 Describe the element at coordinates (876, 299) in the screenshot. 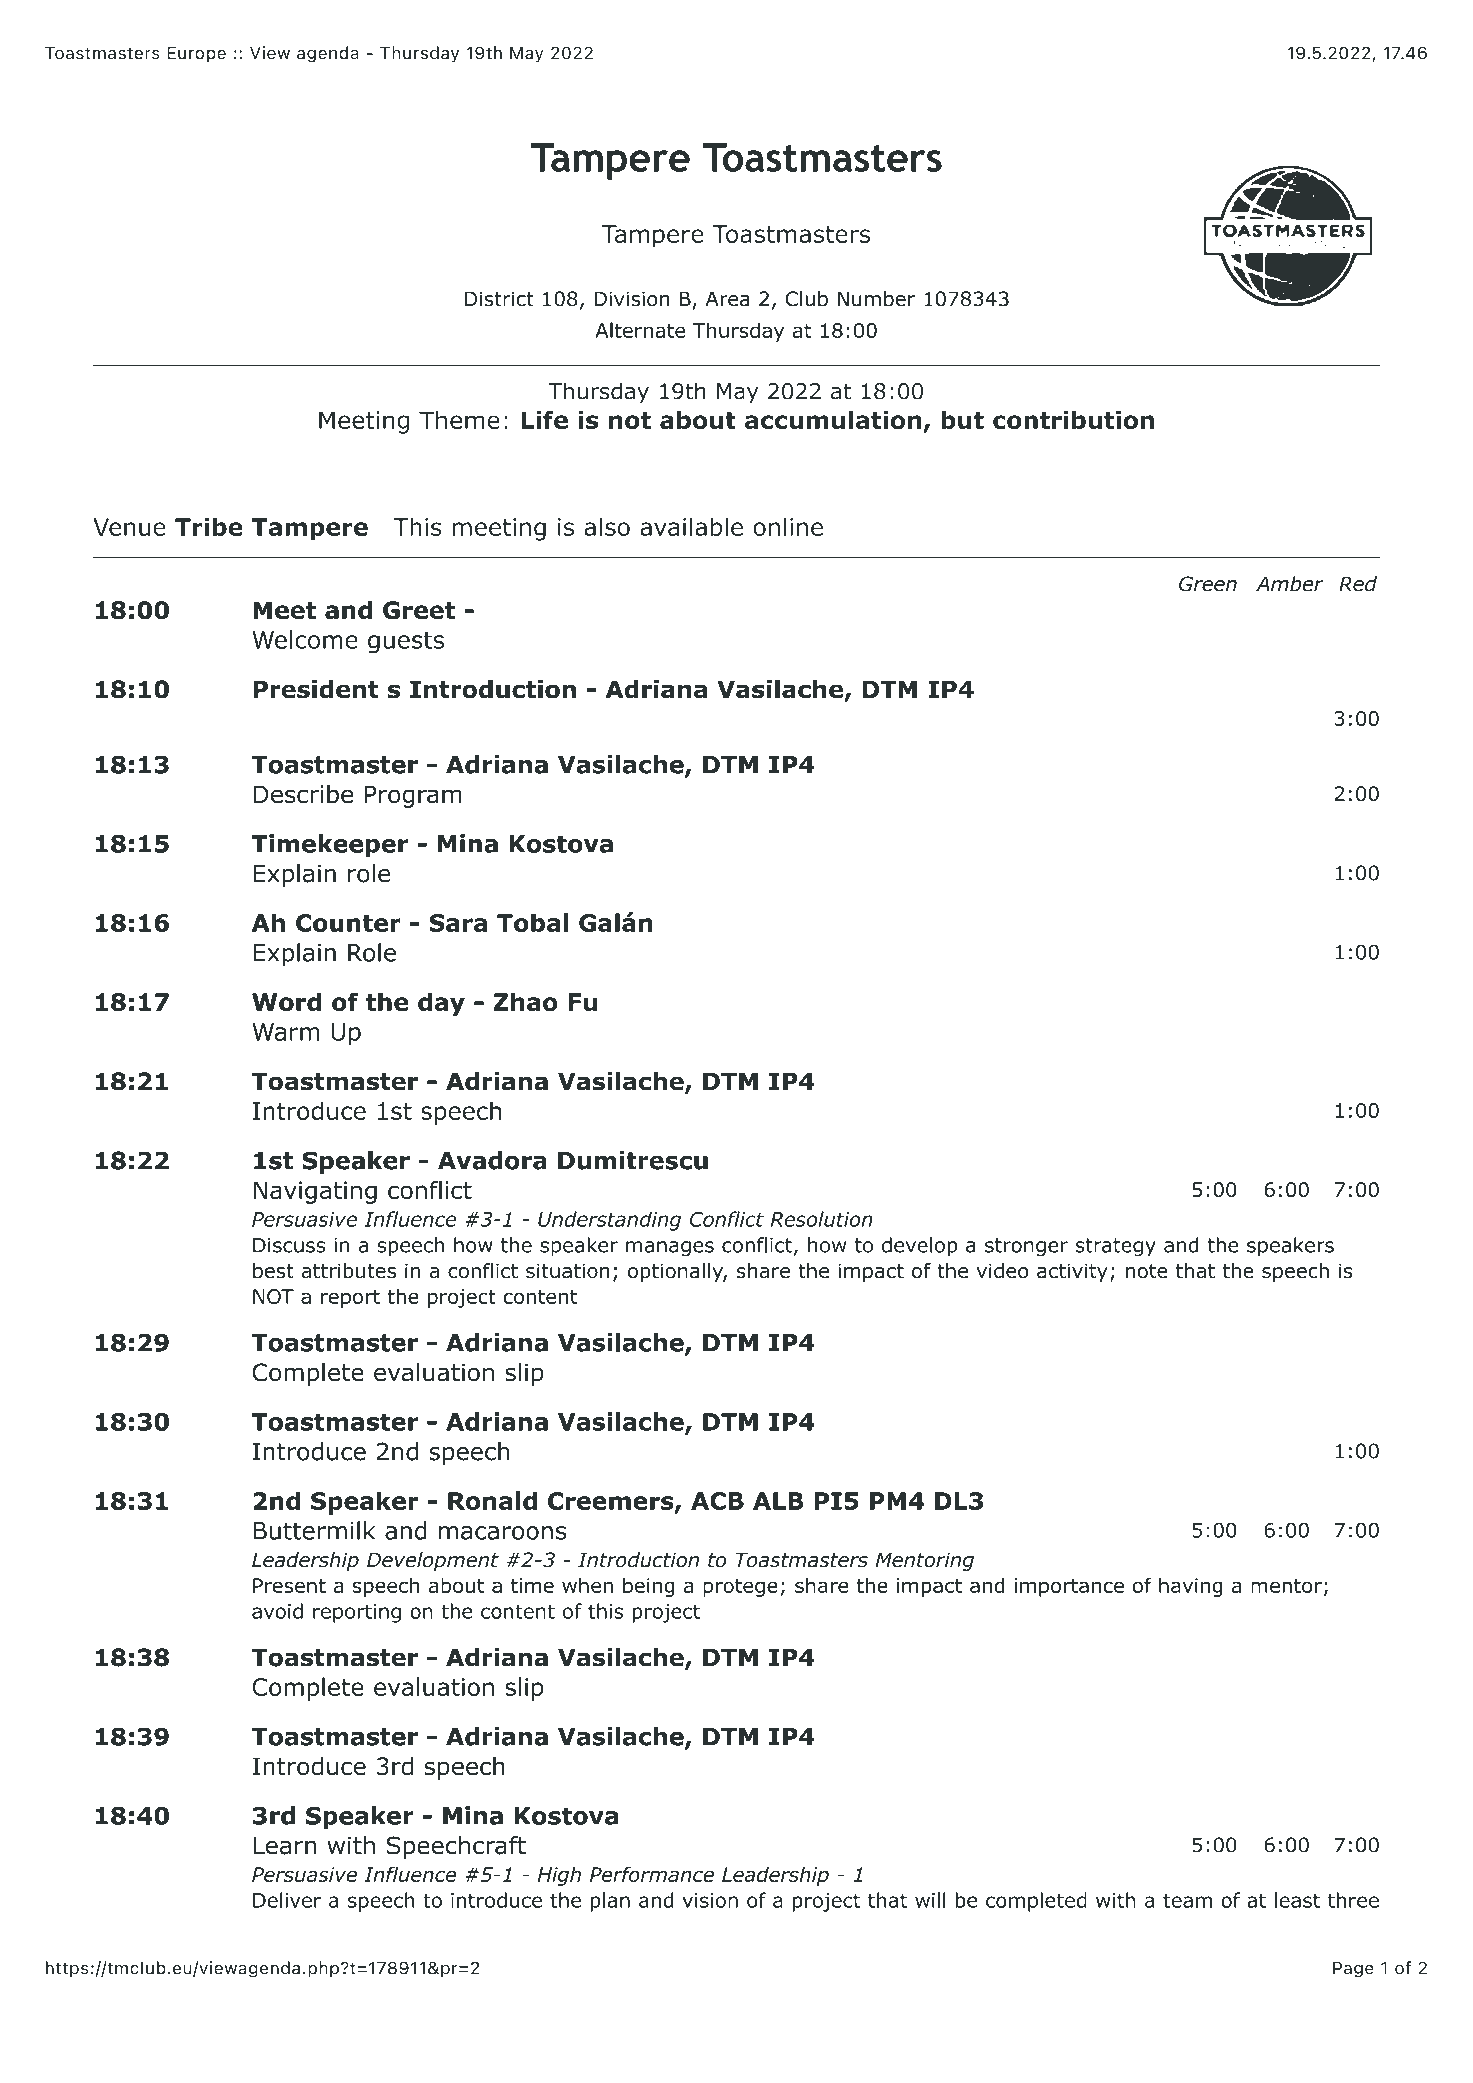

I see `Number` at that location.
